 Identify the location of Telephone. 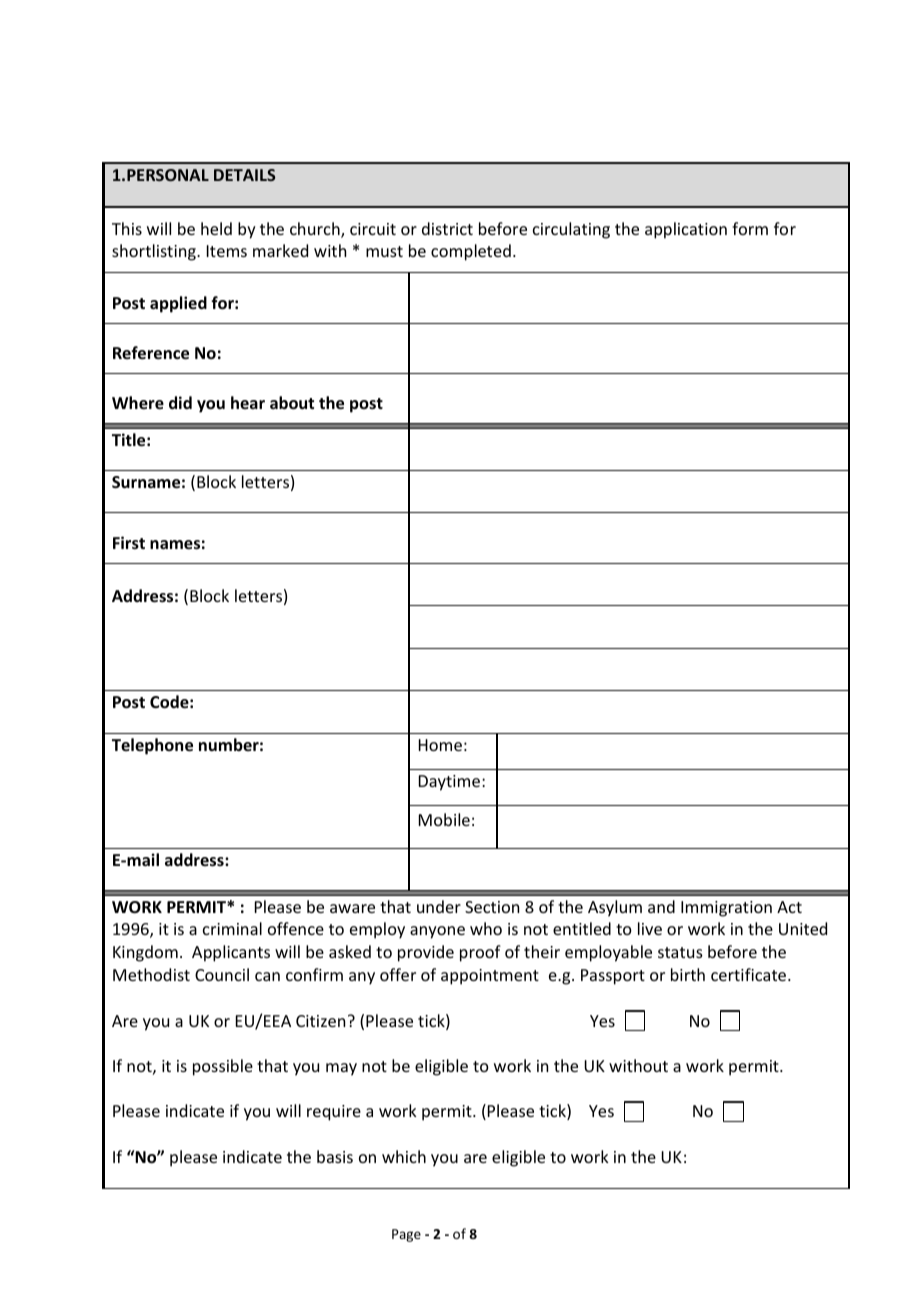
(152, 746).
